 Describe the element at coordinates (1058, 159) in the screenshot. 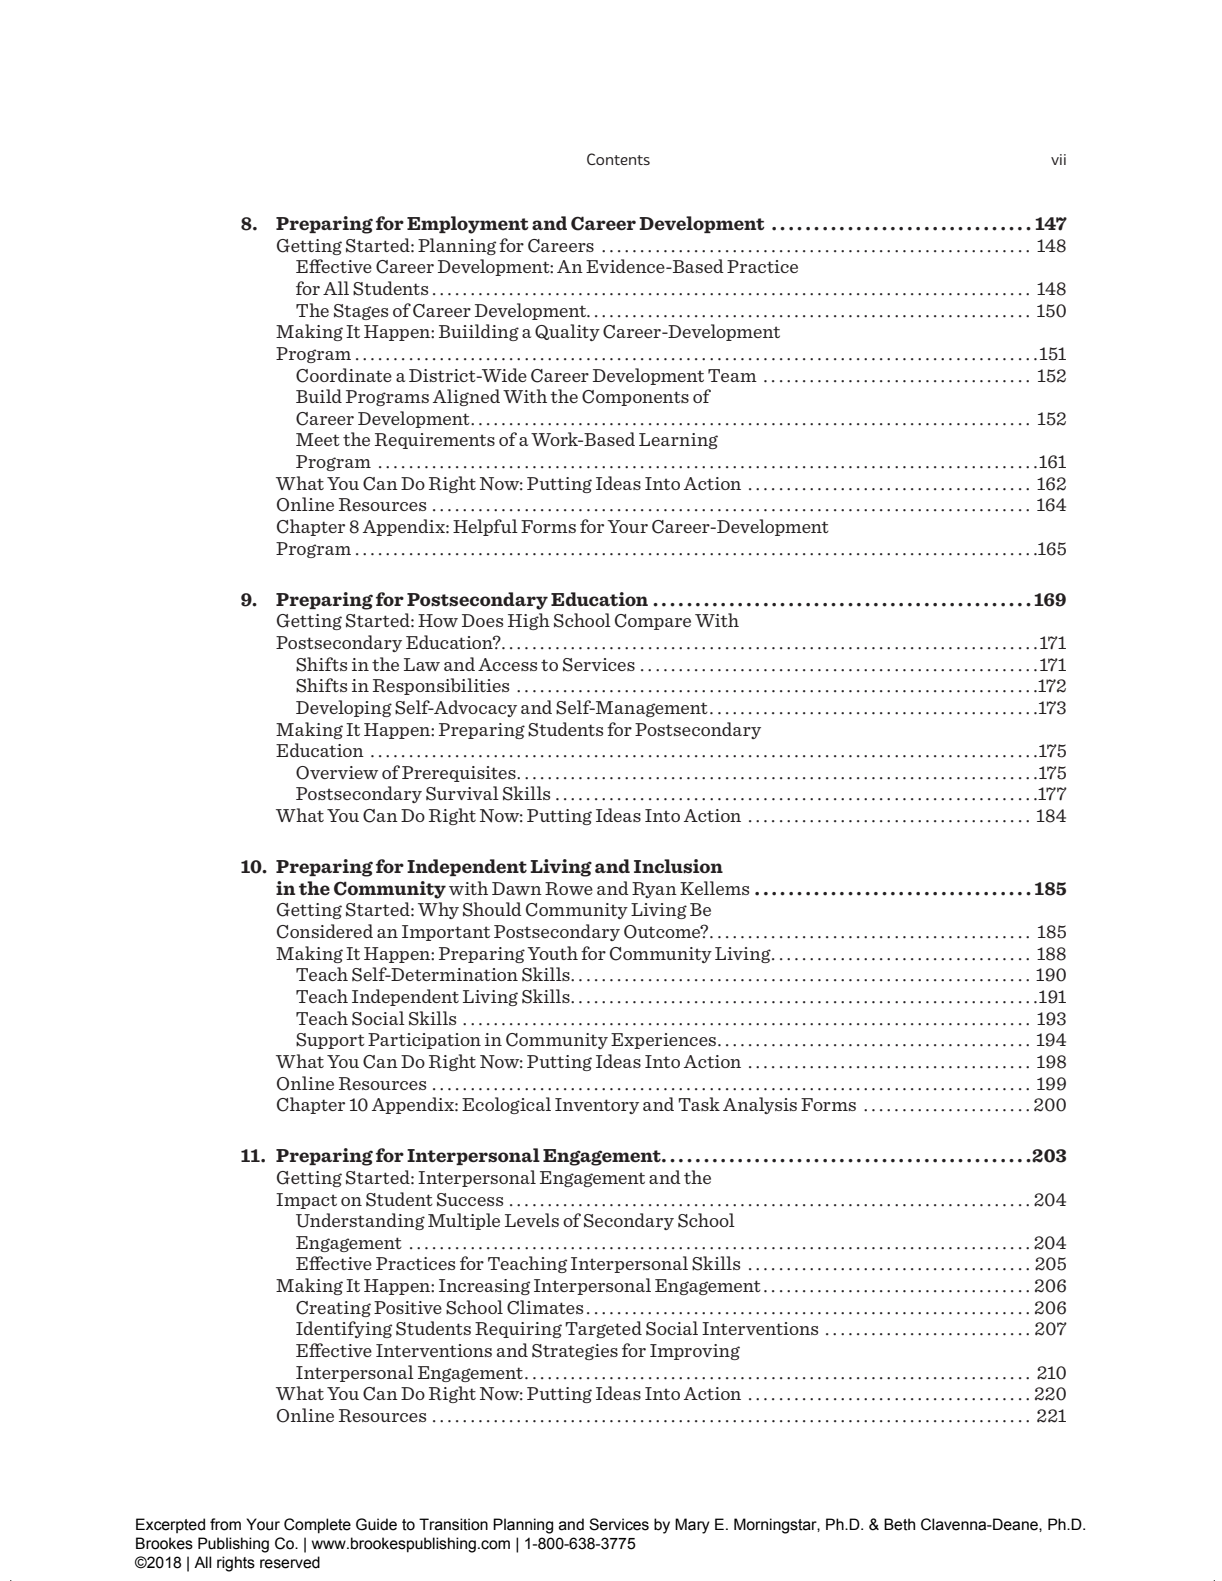

I see `vii` at that location.
